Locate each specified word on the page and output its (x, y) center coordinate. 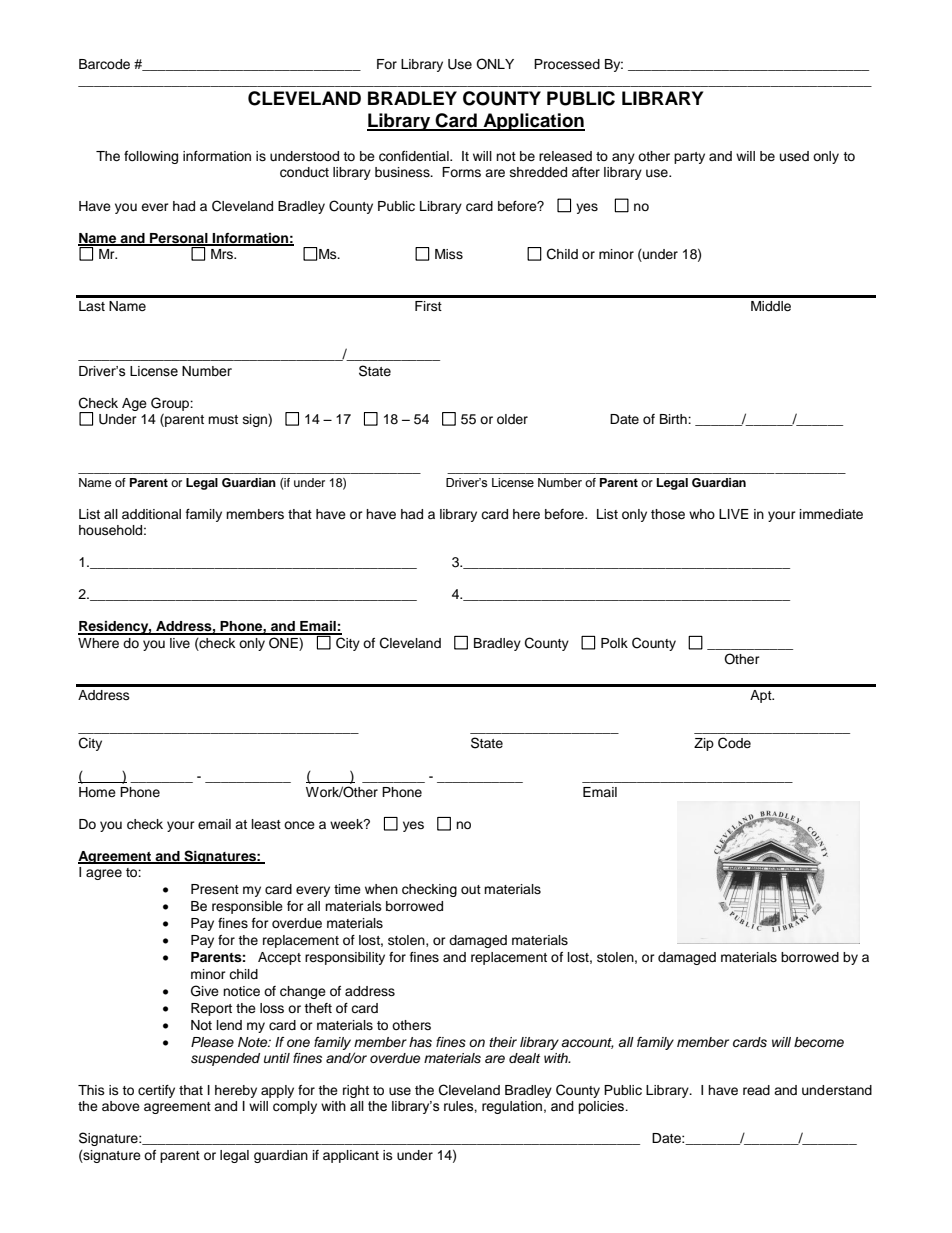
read (756, 1090)
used (794, 156)
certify (156, 1091)
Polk (614, 643)
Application (533, 122)
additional (151, 514)
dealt (524, 1058)
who (702, 514)
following (151, 157)
